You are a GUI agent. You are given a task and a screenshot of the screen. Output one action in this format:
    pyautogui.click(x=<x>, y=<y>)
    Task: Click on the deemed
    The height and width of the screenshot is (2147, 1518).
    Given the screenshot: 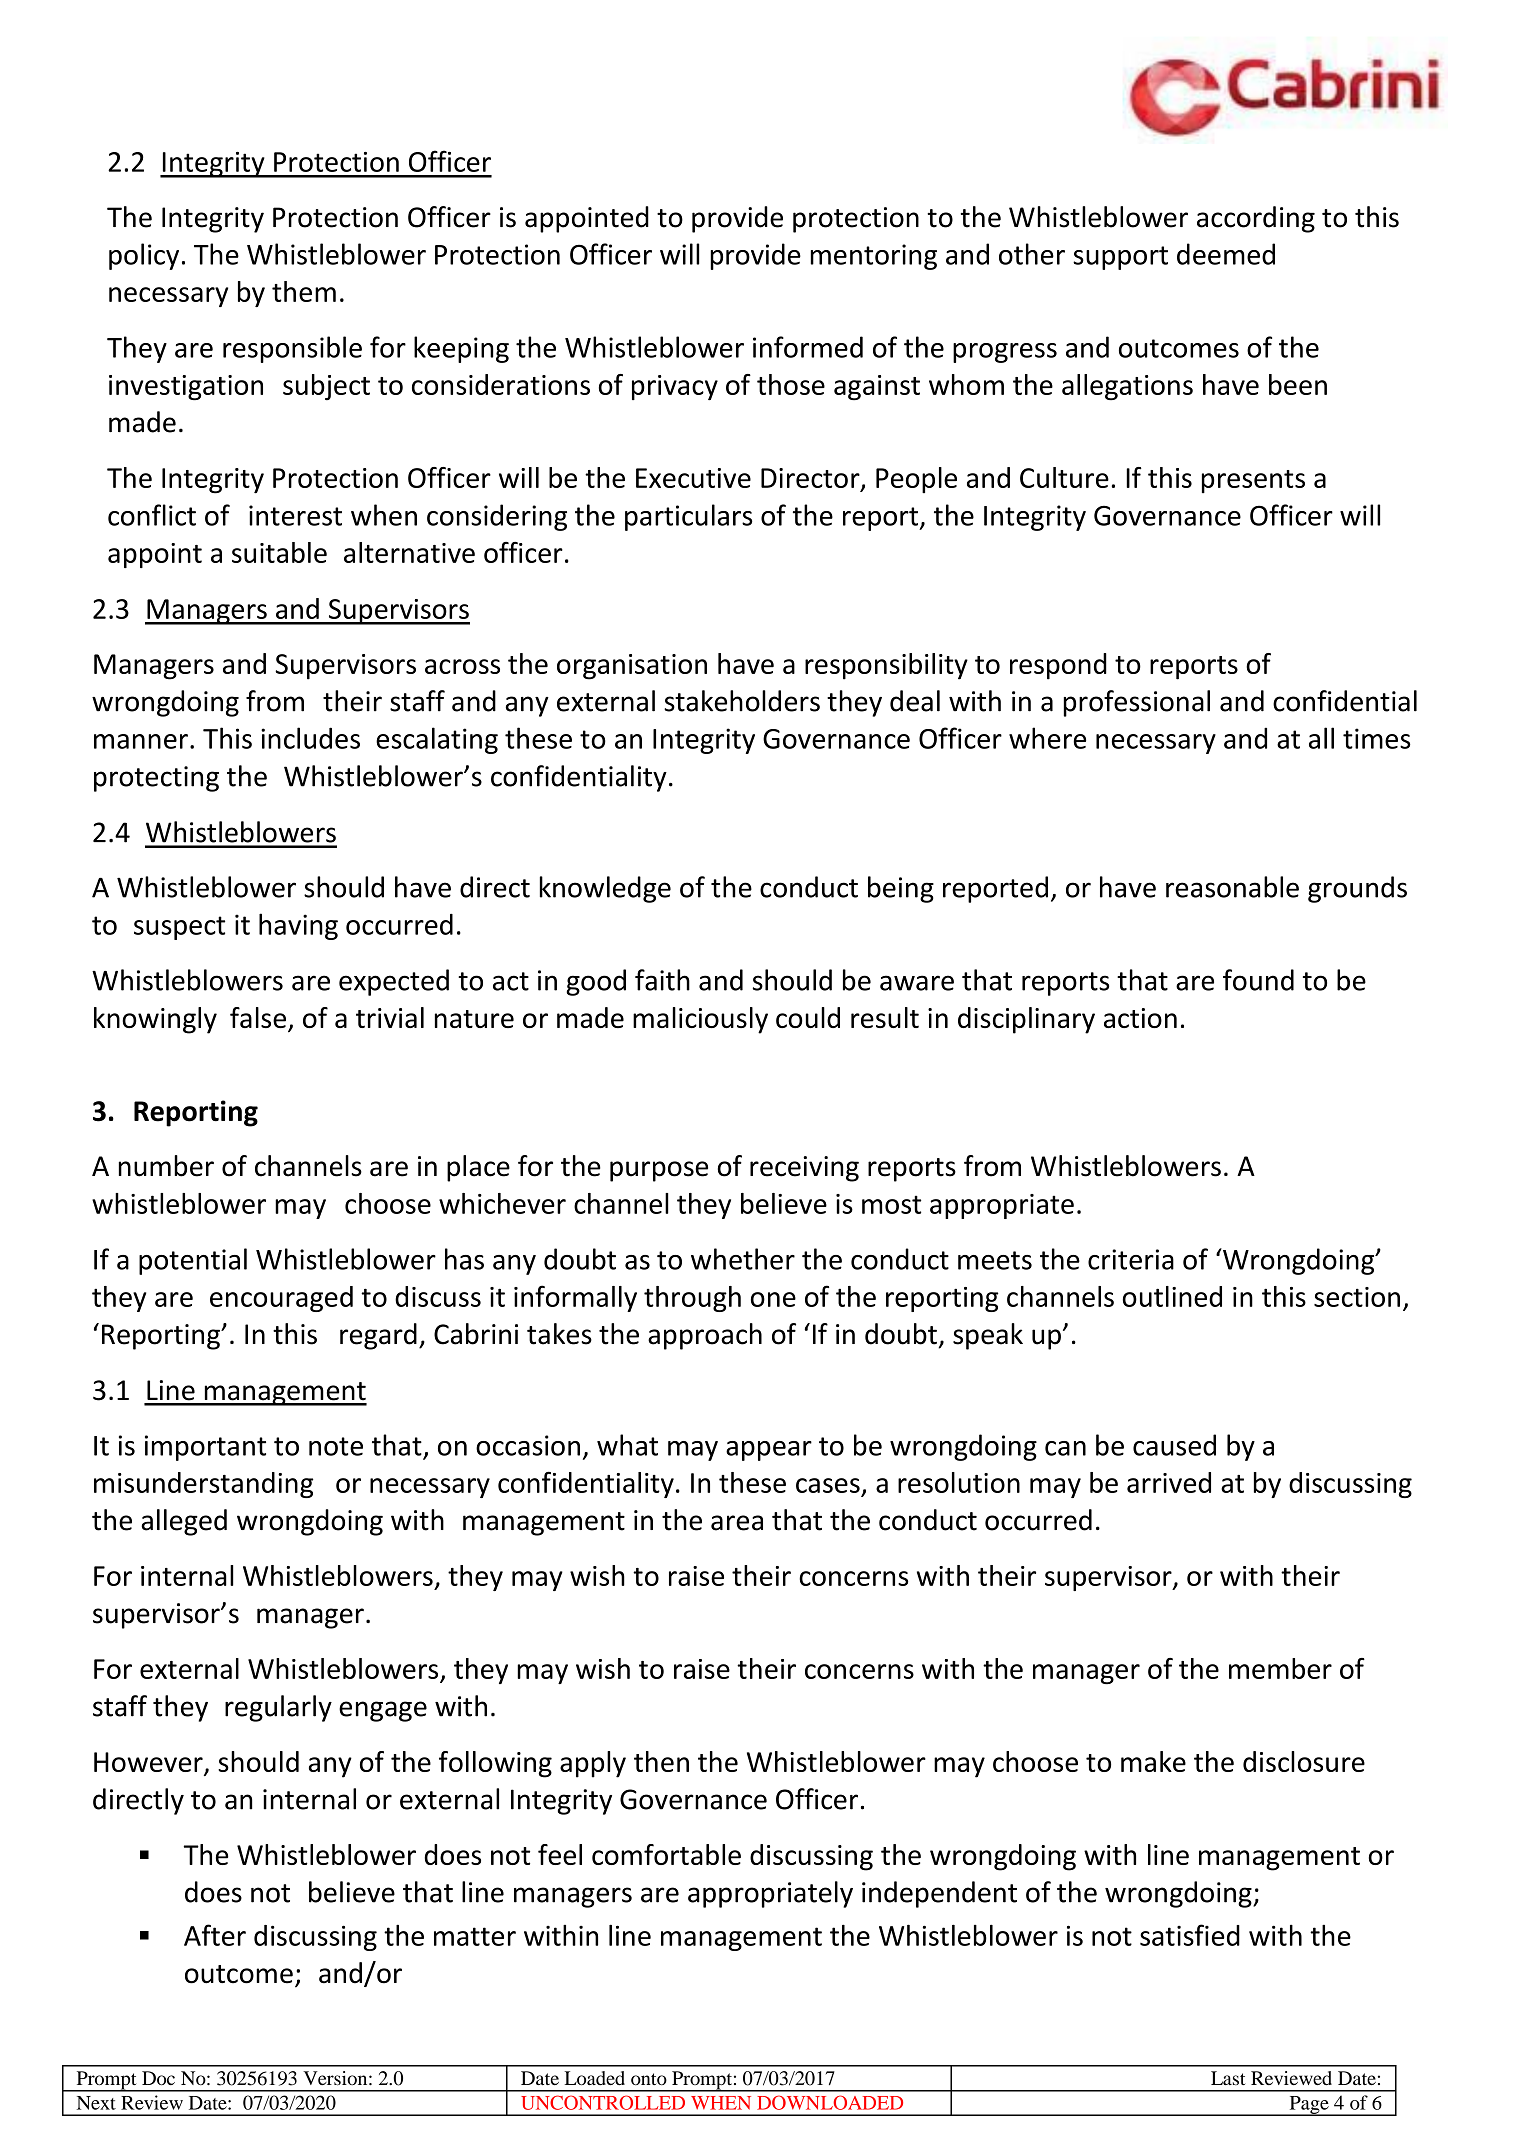 What is the action you would take?
    pyautogui.click(x=1226, y=254)
